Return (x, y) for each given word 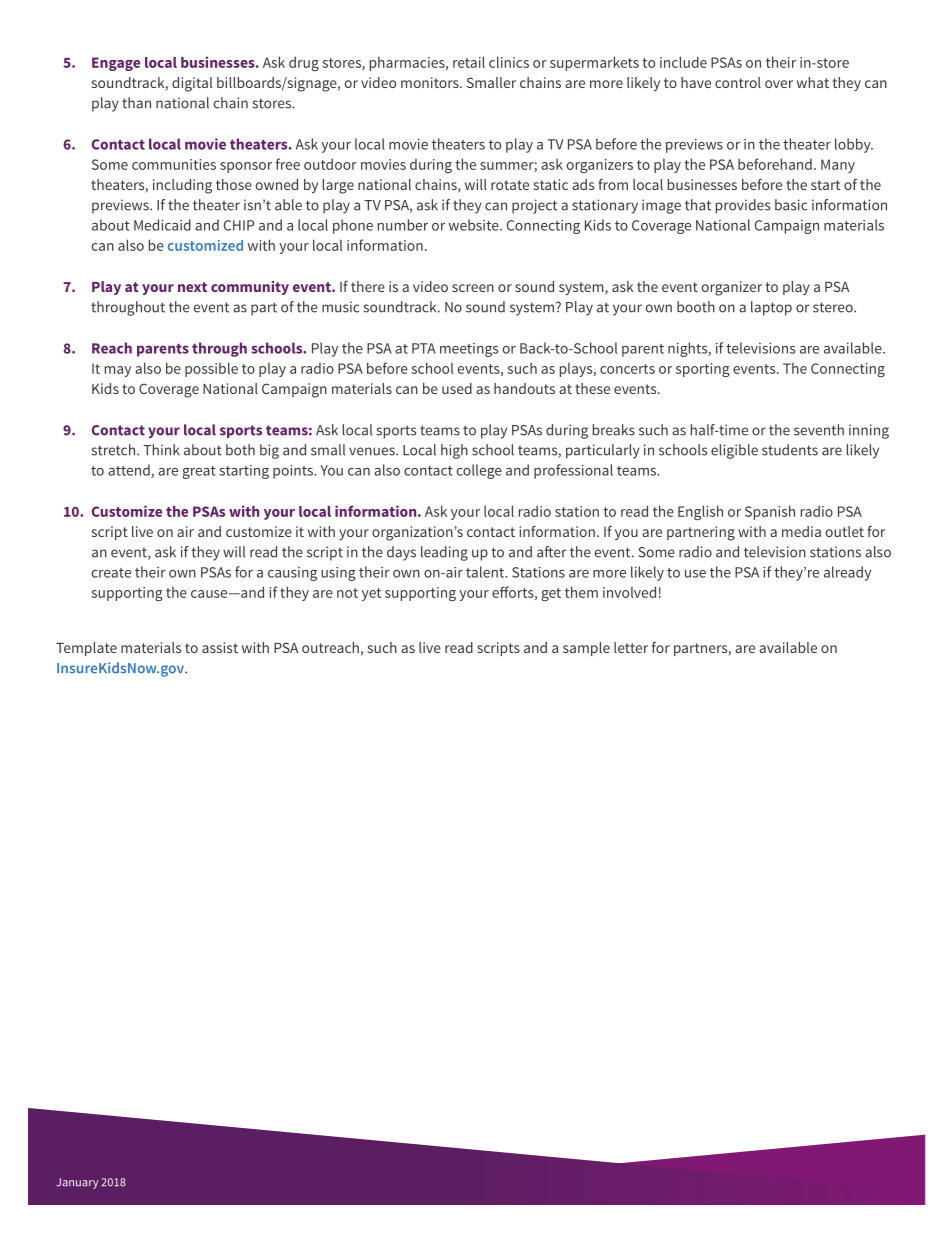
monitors (431, 82)
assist (220, 647)
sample (586, 649)
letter (631, 647)
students (790, 450)
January (77, 1183)
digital (192, 84)
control (738, 82)
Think (161, 450)
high (454, 451)
